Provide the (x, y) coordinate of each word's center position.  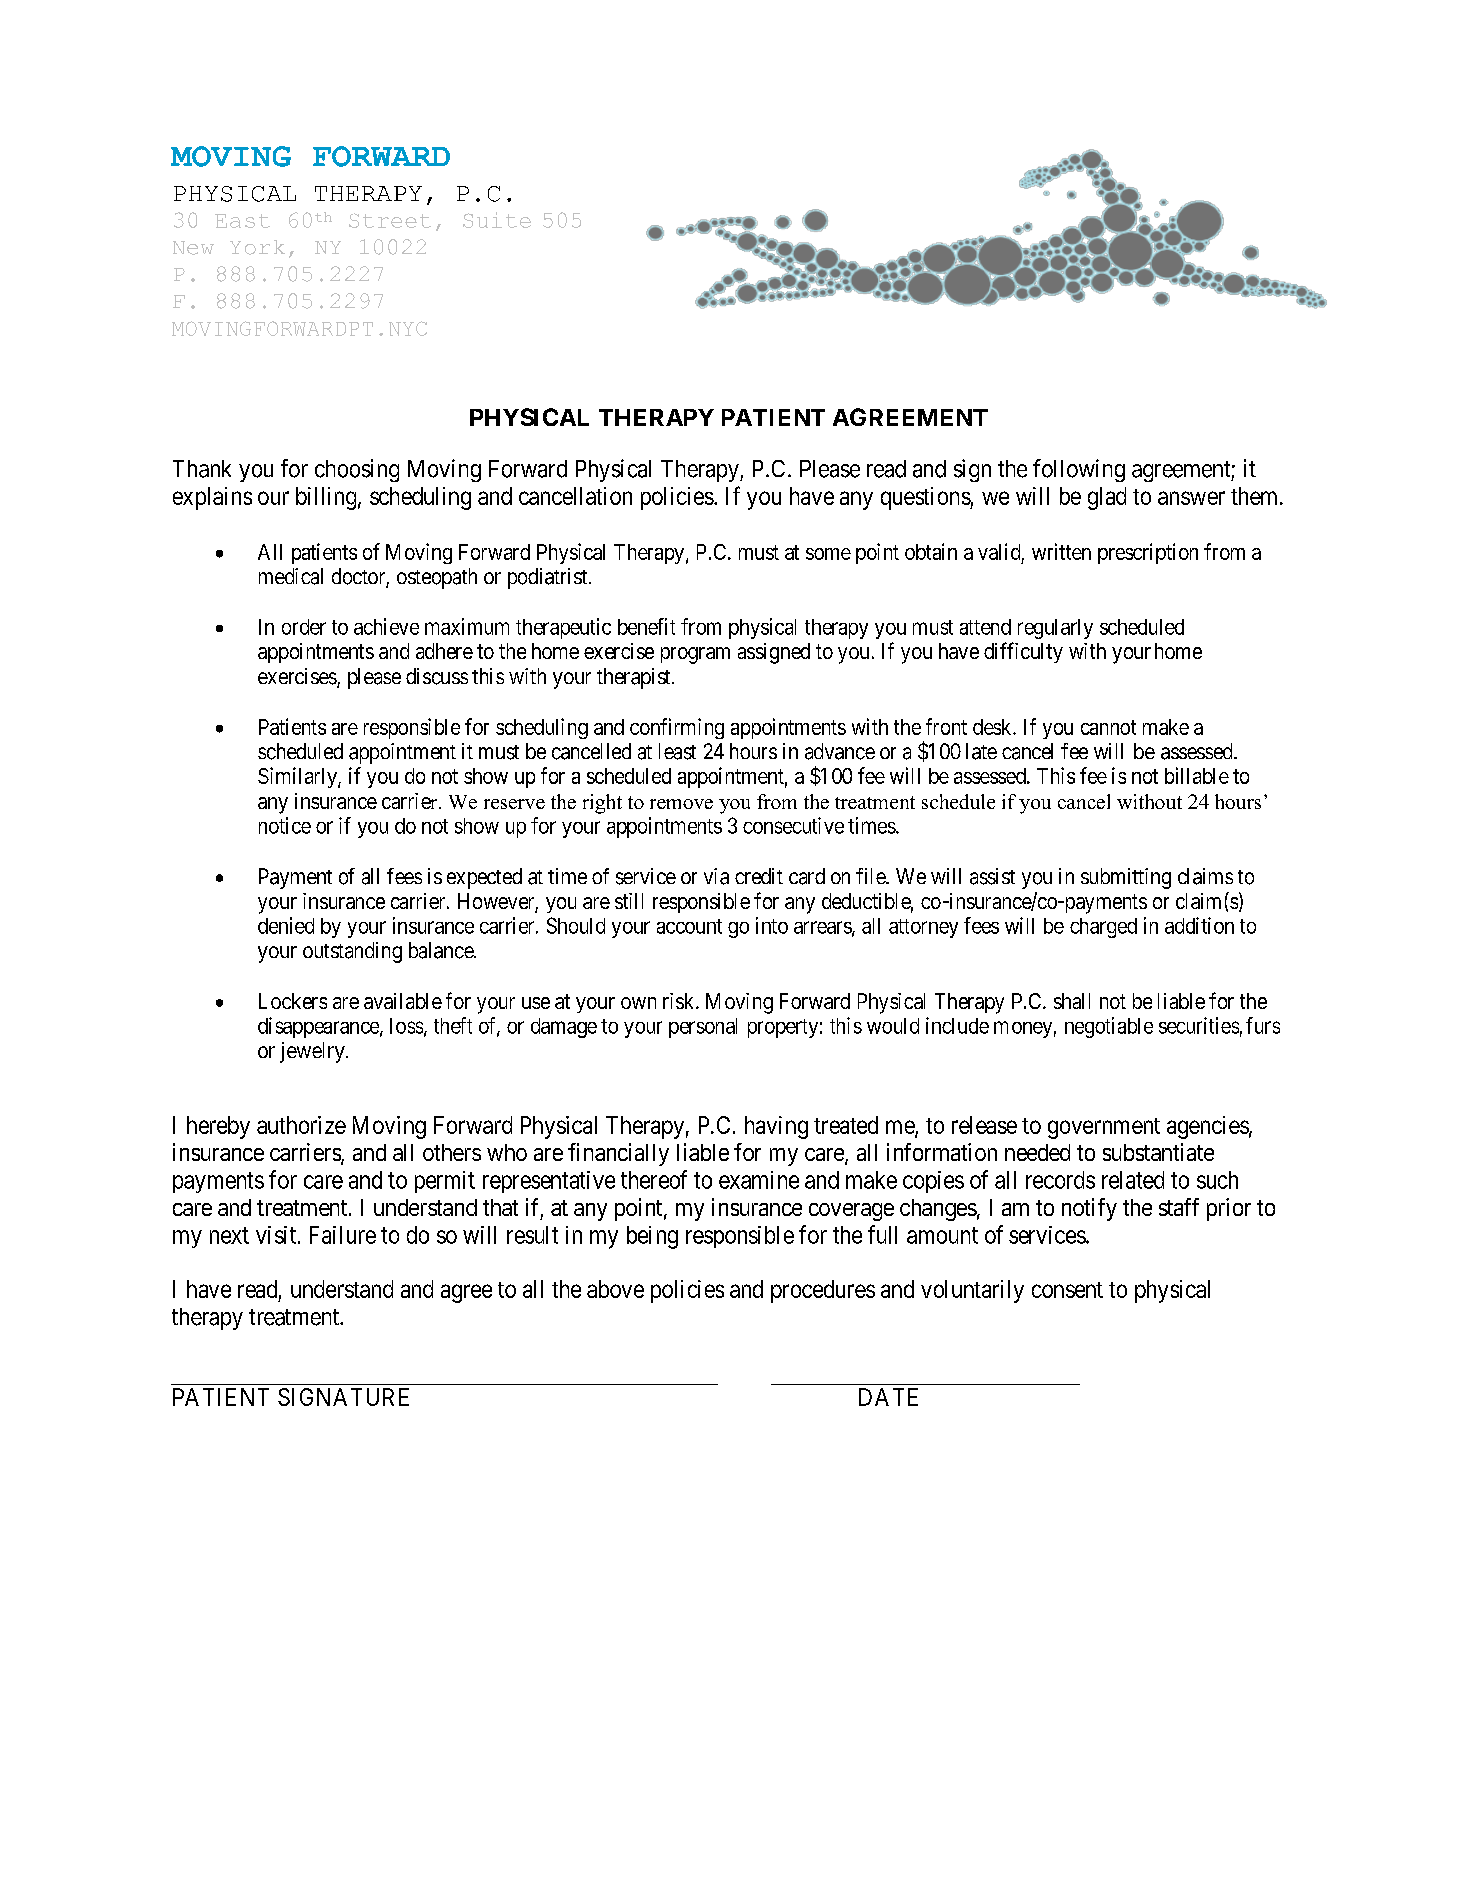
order (304, 627)
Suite (497, 220)
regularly (1055, 629)
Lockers (293, 1001)
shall (1072, 1001)
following (1079, 470)
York (257, 247)
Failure (343, 1235)
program (695, 655)
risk (680, 1001)
